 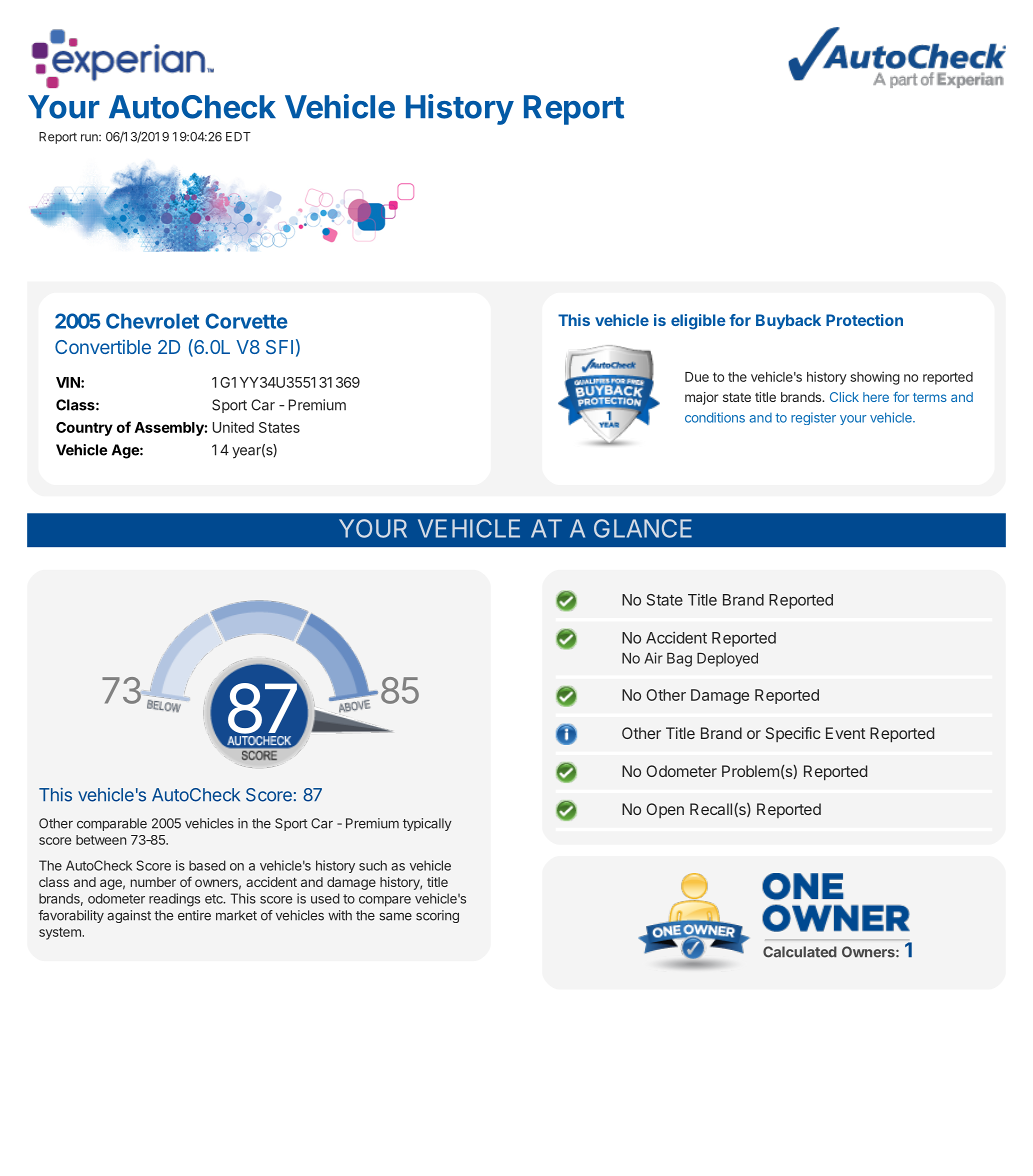 I want to click on United, so click(x=233, y=427).
